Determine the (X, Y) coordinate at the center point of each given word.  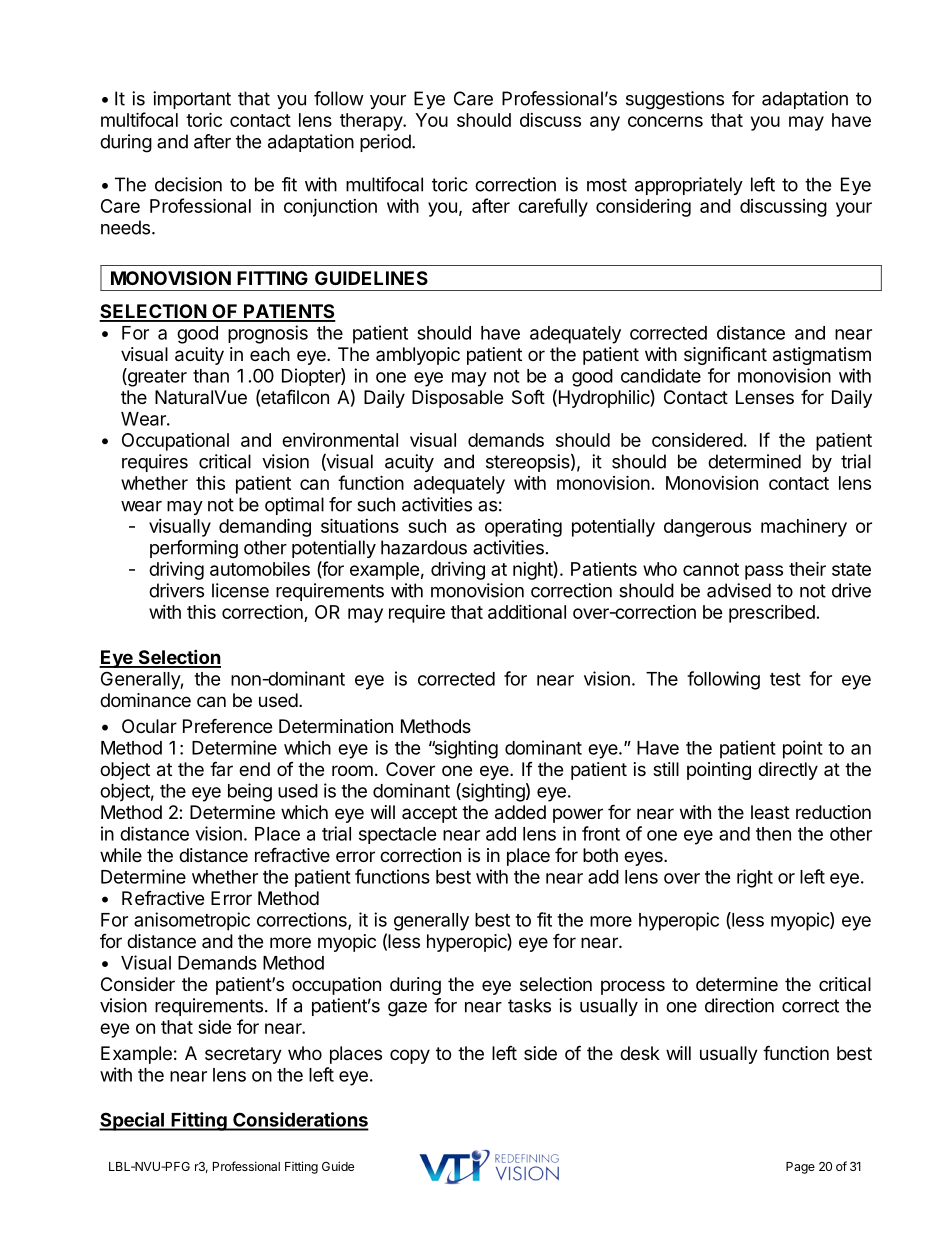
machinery (804, 528)
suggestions (675, 100)
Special (132, 1121)
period (386, 143)
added (520, 812)
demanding (265, 527)
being (250, 792)
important (192, 100)
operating (523, 528)
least (770, 812)
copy (410, 1056)
